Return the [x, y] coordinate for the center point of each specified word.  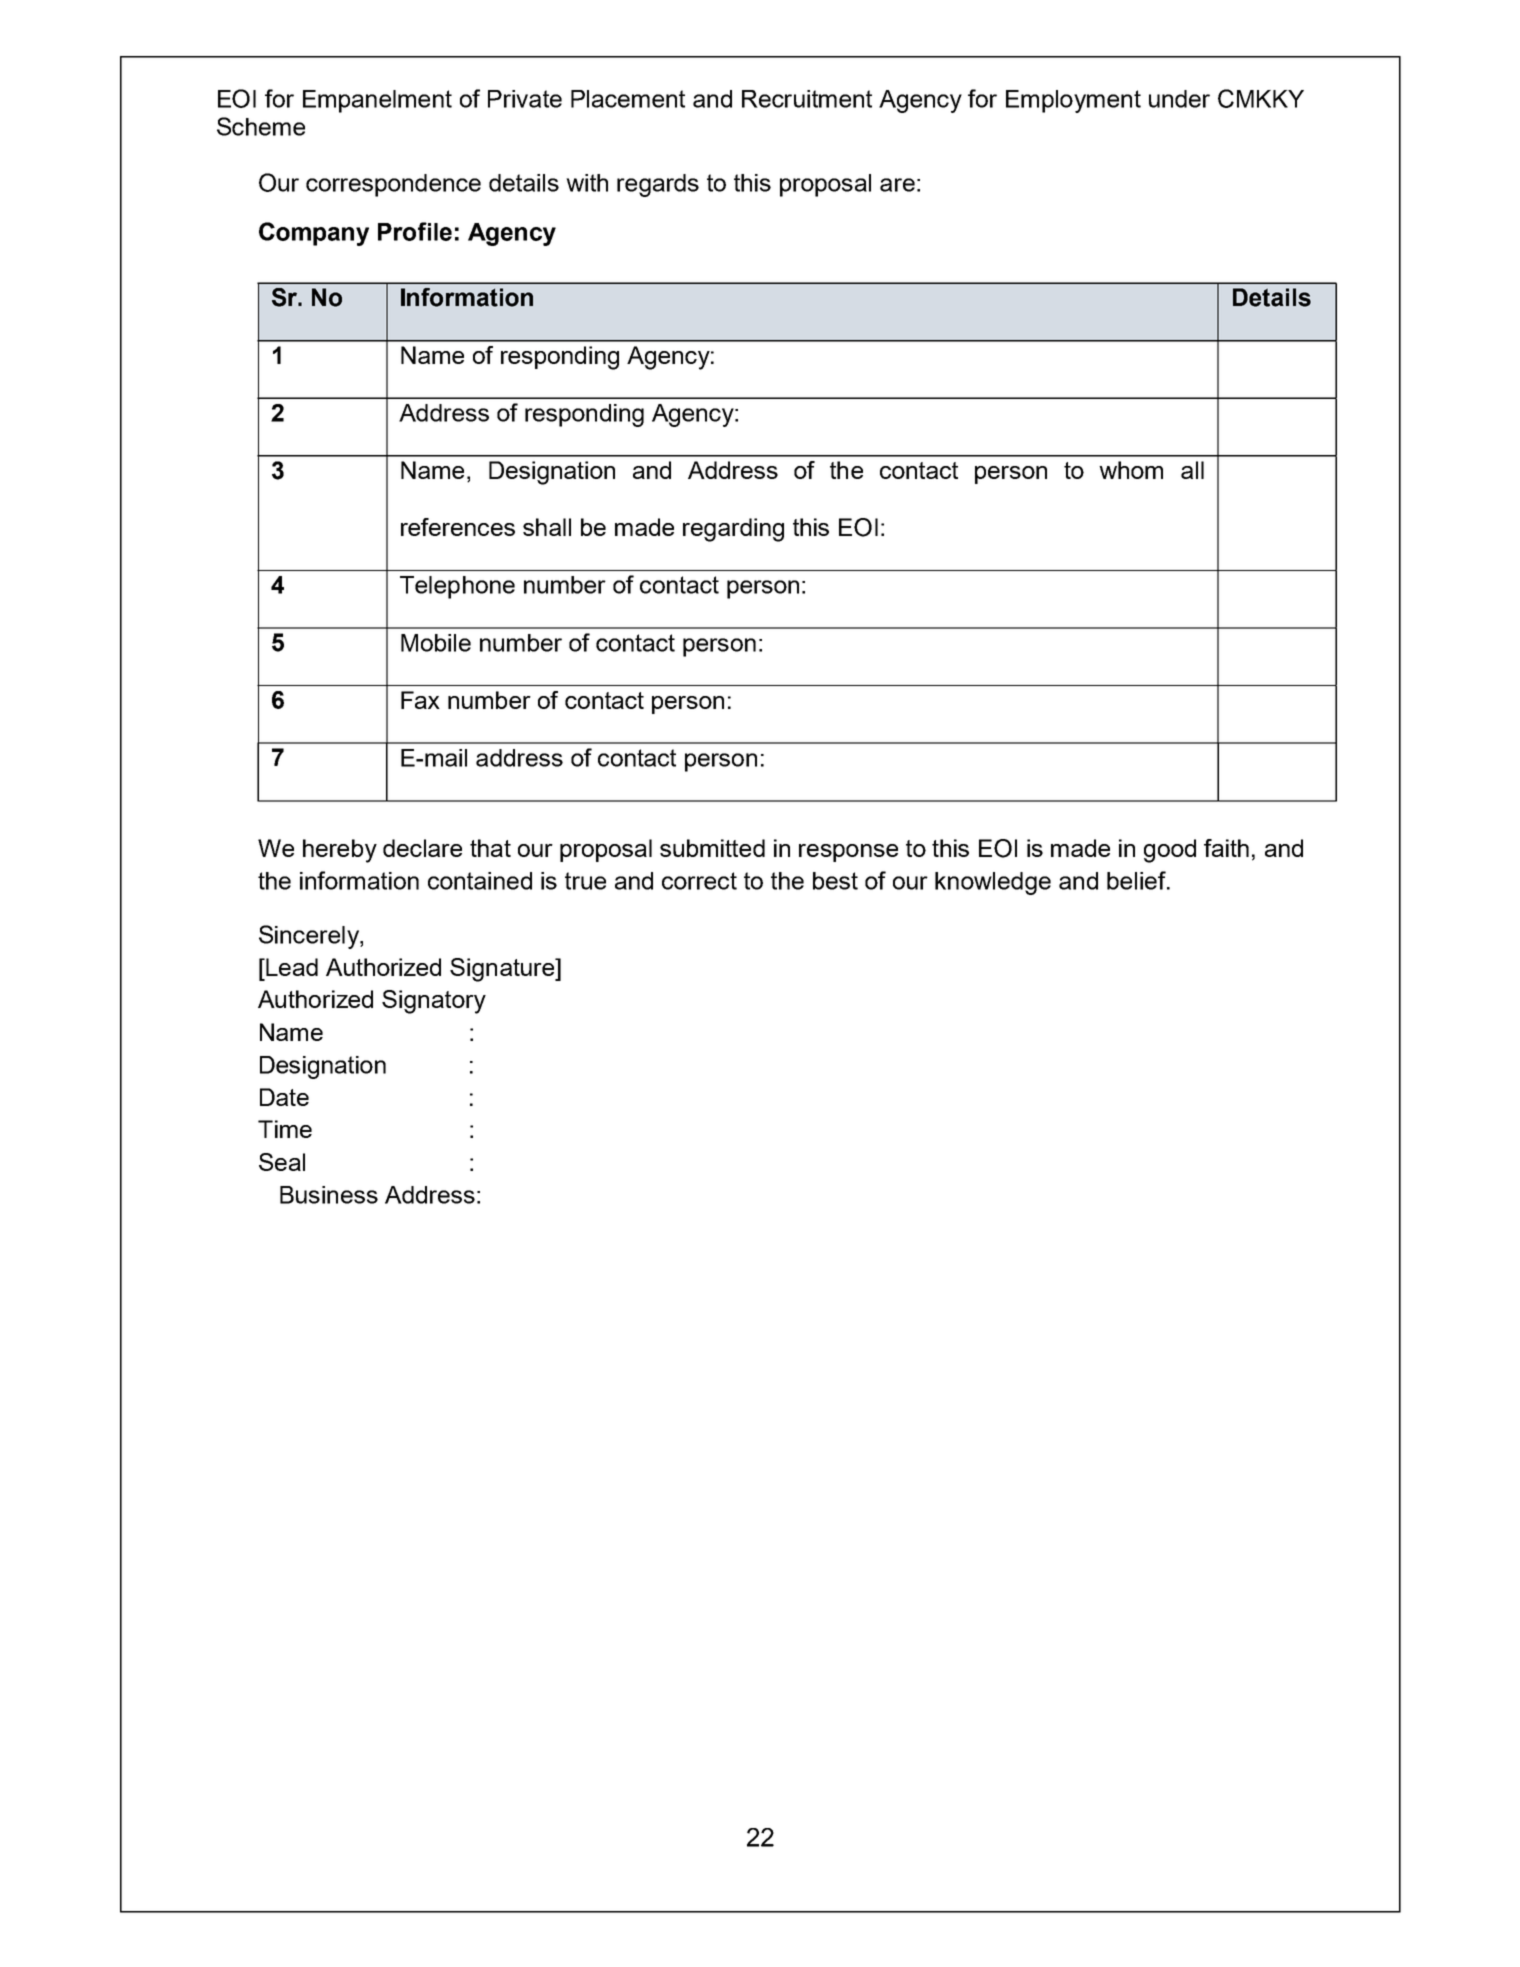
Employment [1073, 101]
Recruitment [807, 99]
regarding [733, 530]
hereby [340, 851]
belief [1137, 880]
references [458, 527]
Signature [503, 970]
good [1170, 851]
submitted [712, 848]
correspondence [393, 185]
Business [329, 1195]
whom [1131, 470]
